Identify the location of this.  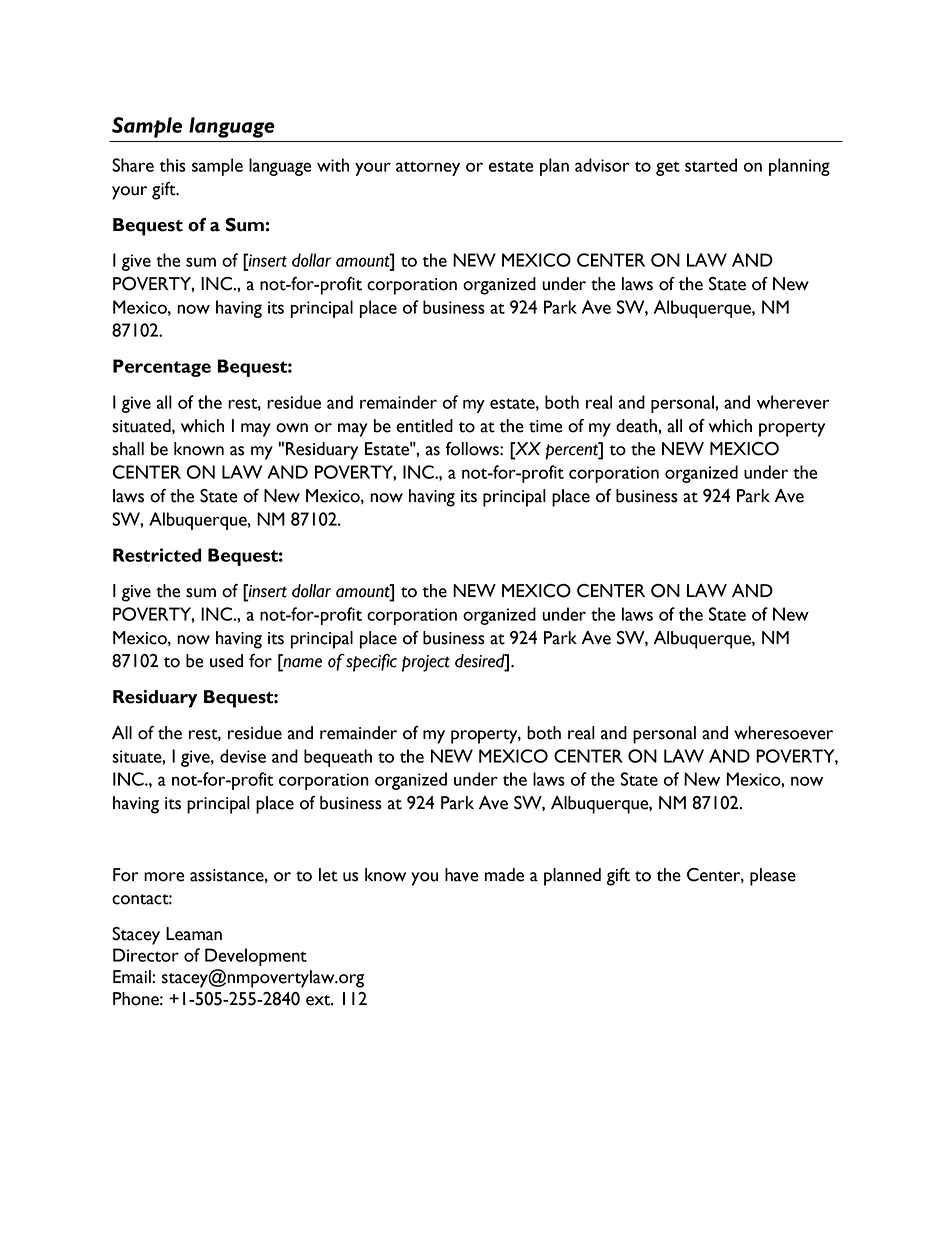
(172, 165).
